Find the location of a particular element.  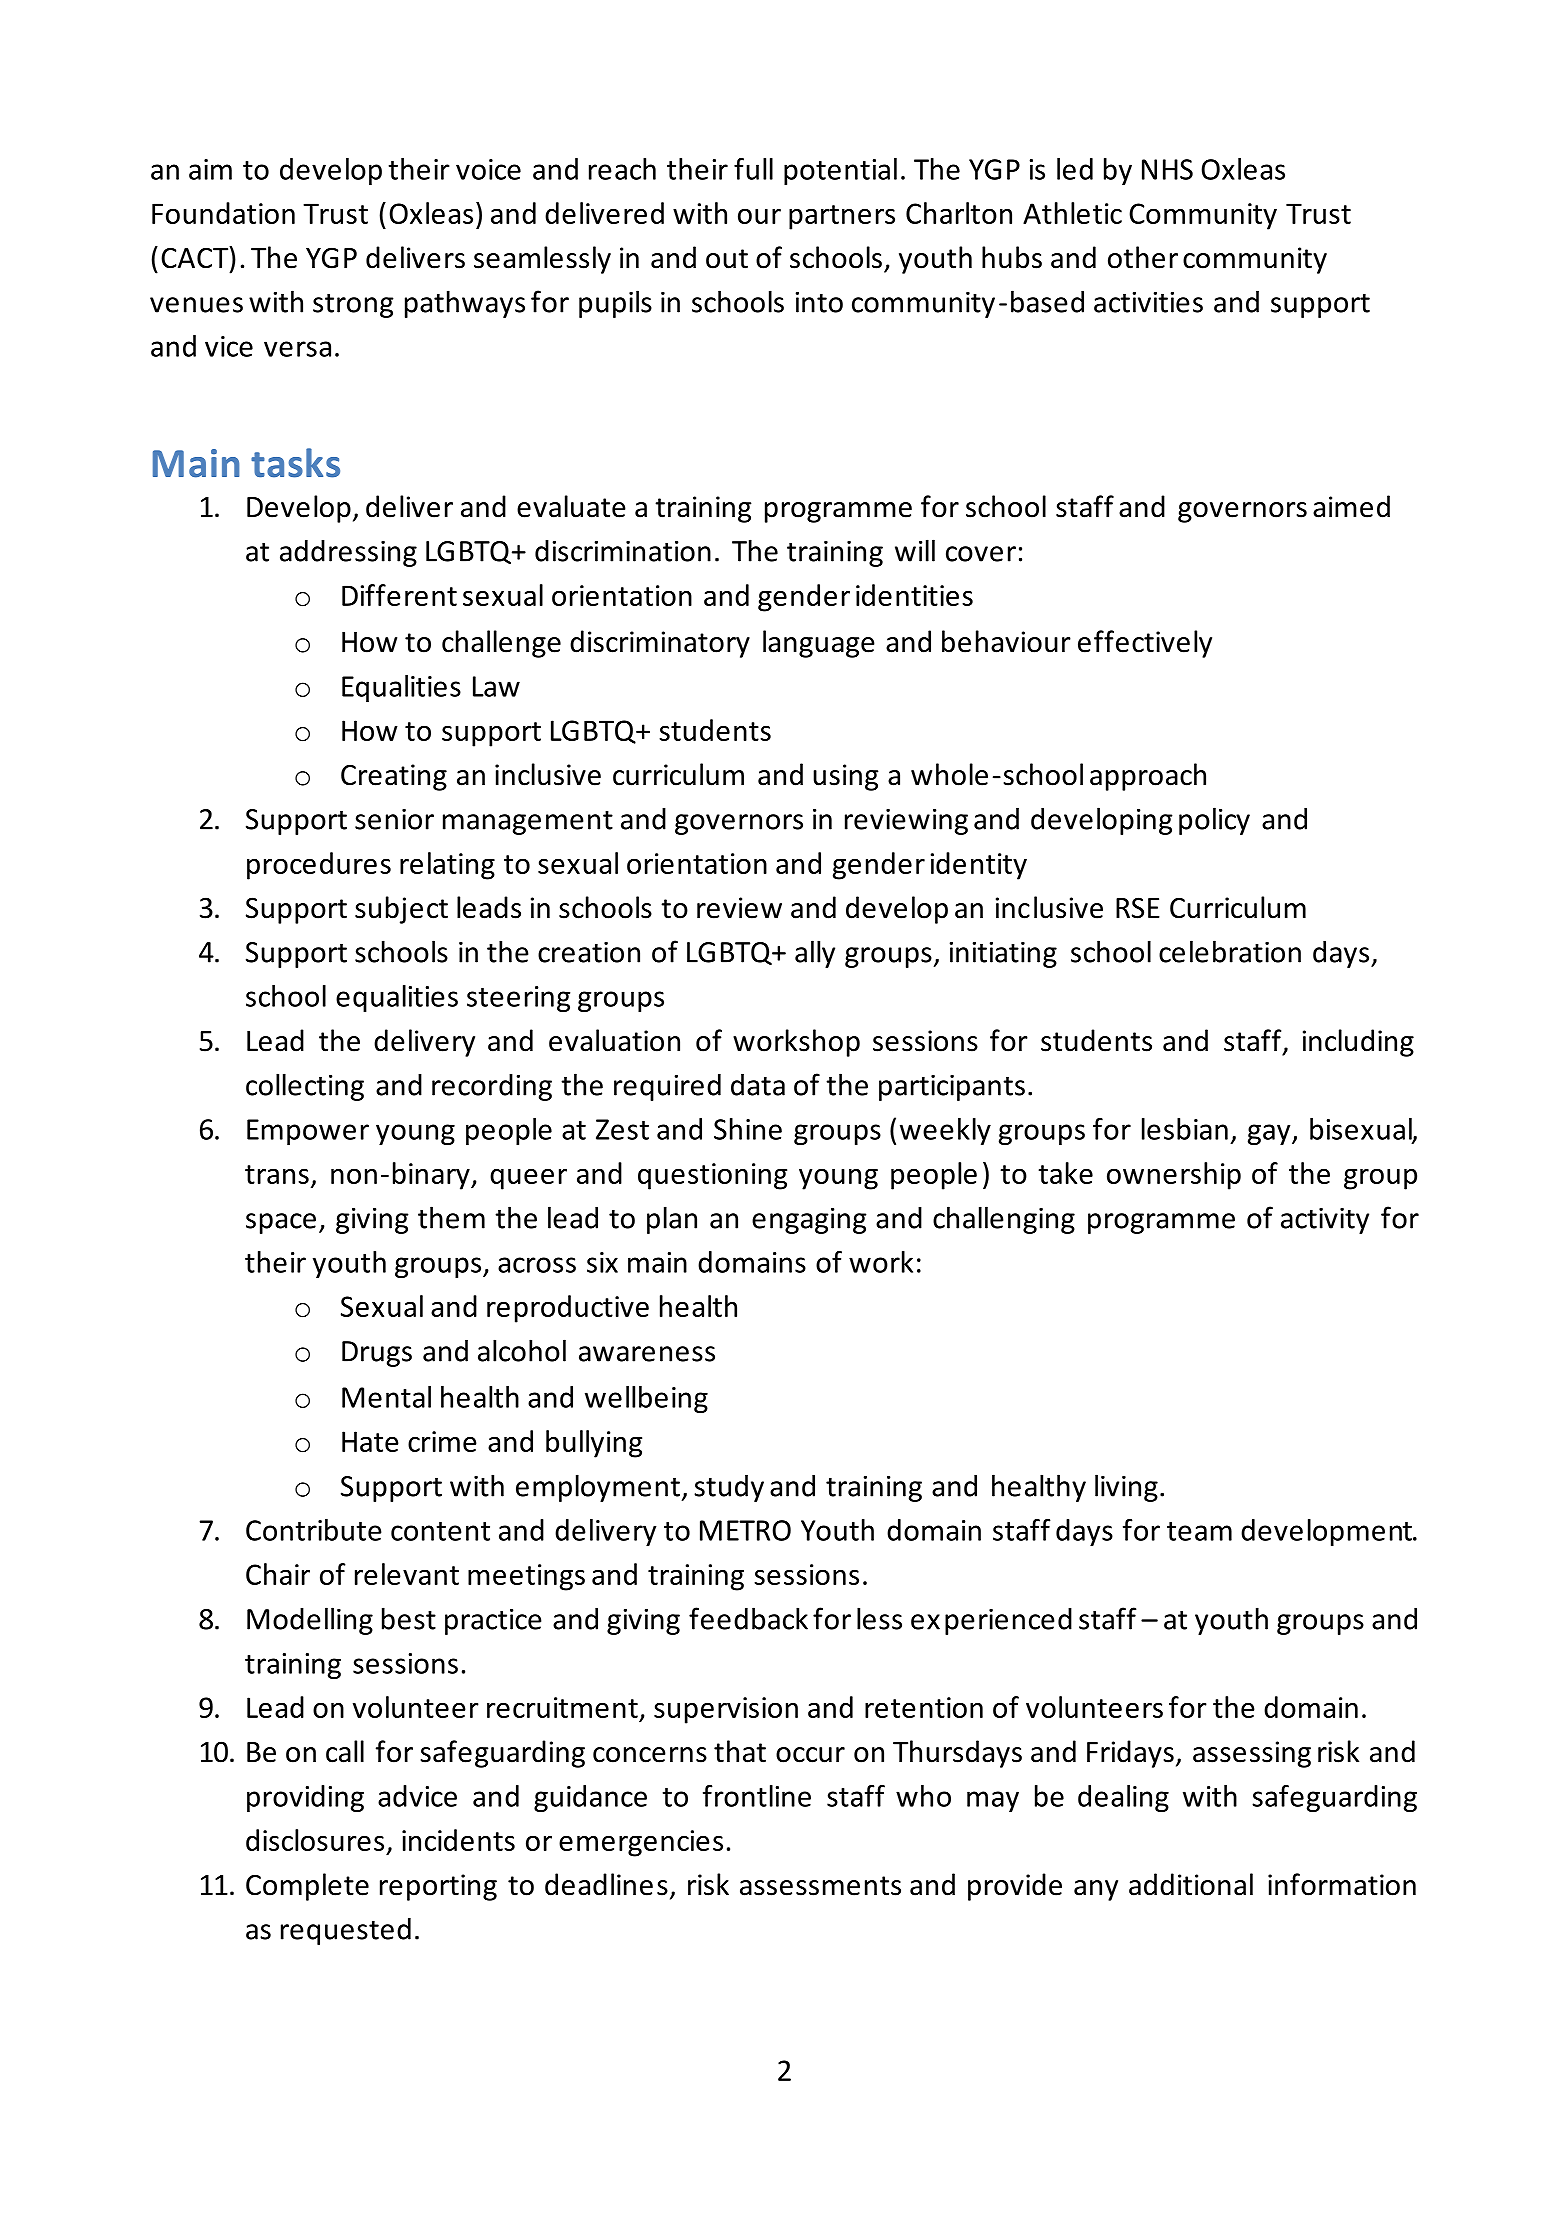

Complete is located at coordinates (307, 1887).
